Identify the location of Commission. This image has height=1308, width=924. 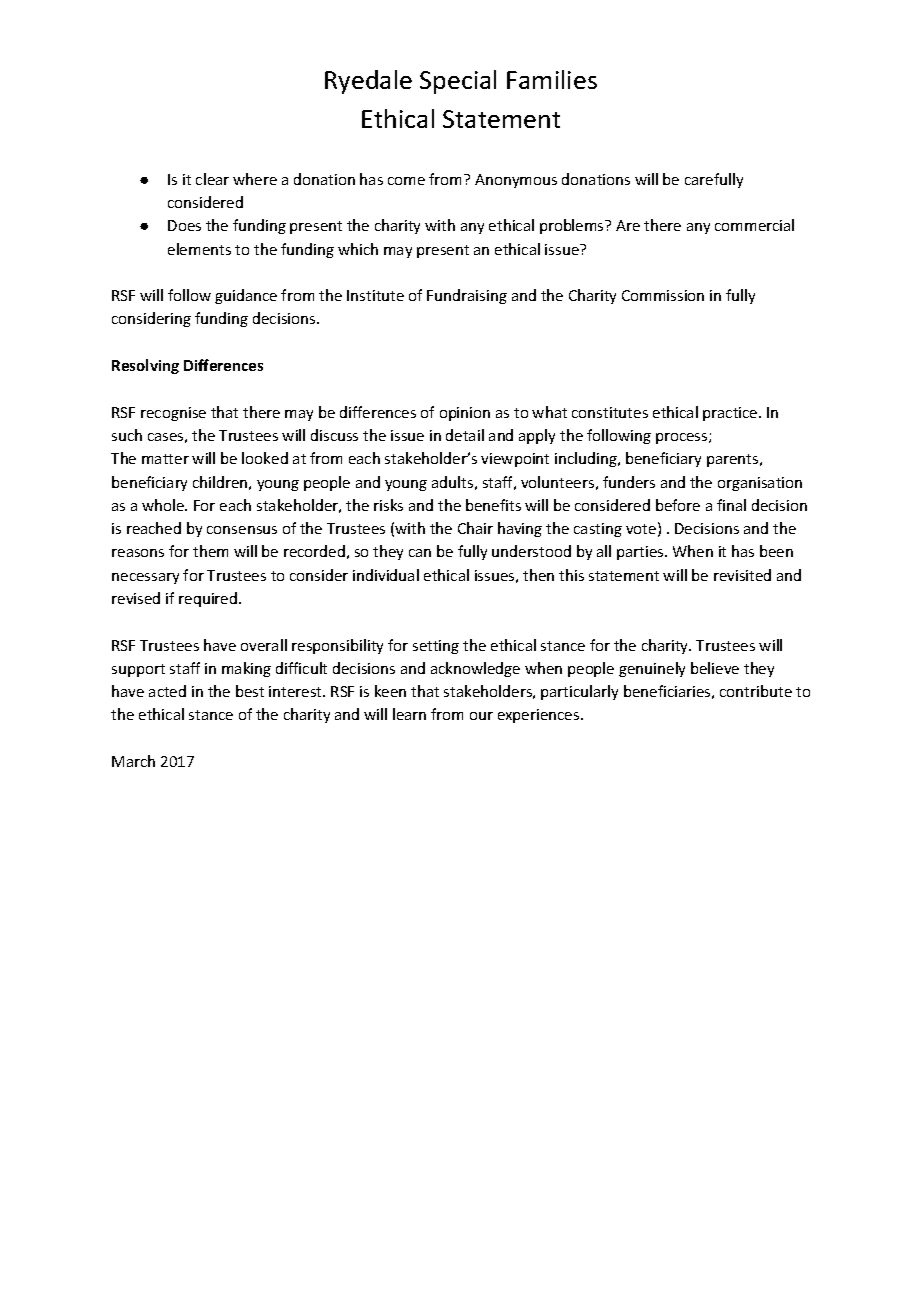
(663, 295).
